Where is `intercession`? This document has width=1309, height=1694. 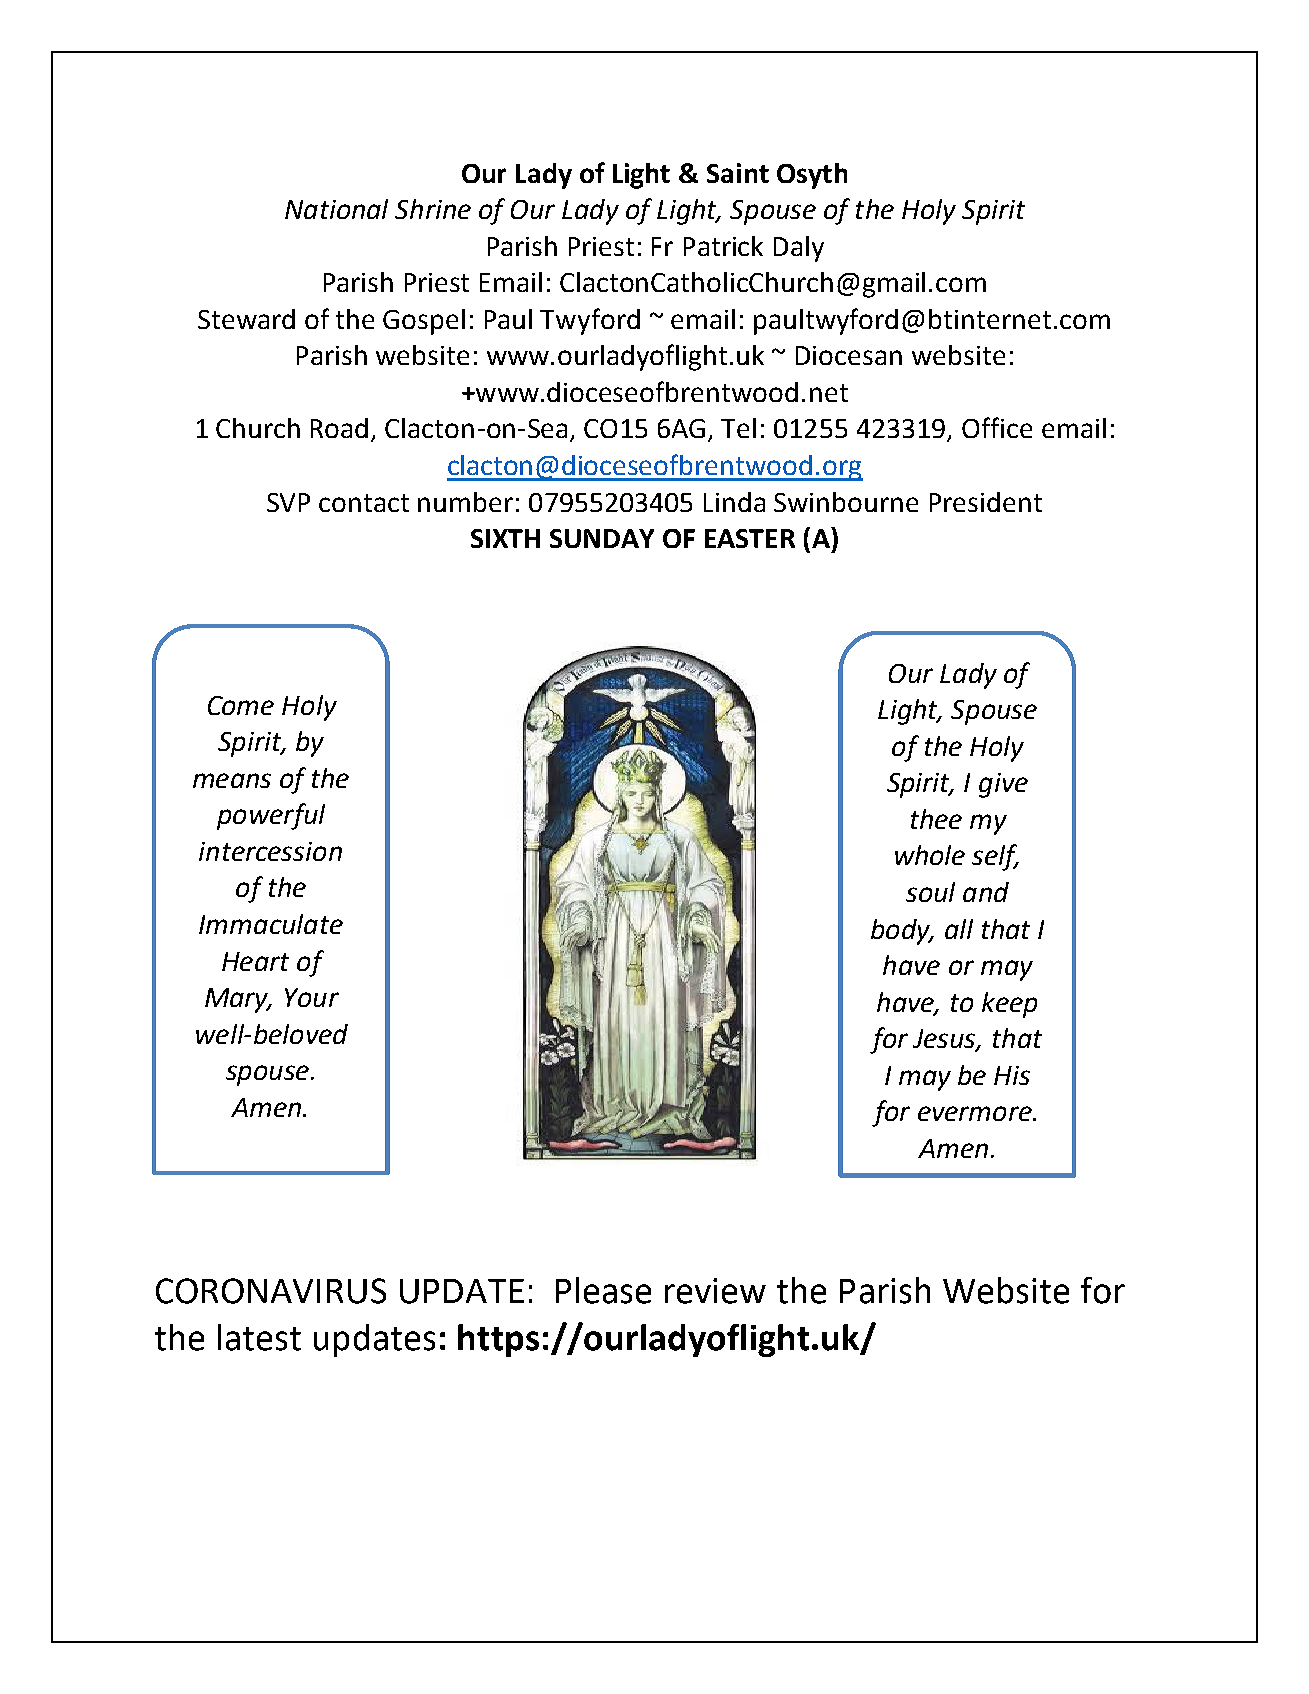
intercession is located at coordinates (270, 851).
